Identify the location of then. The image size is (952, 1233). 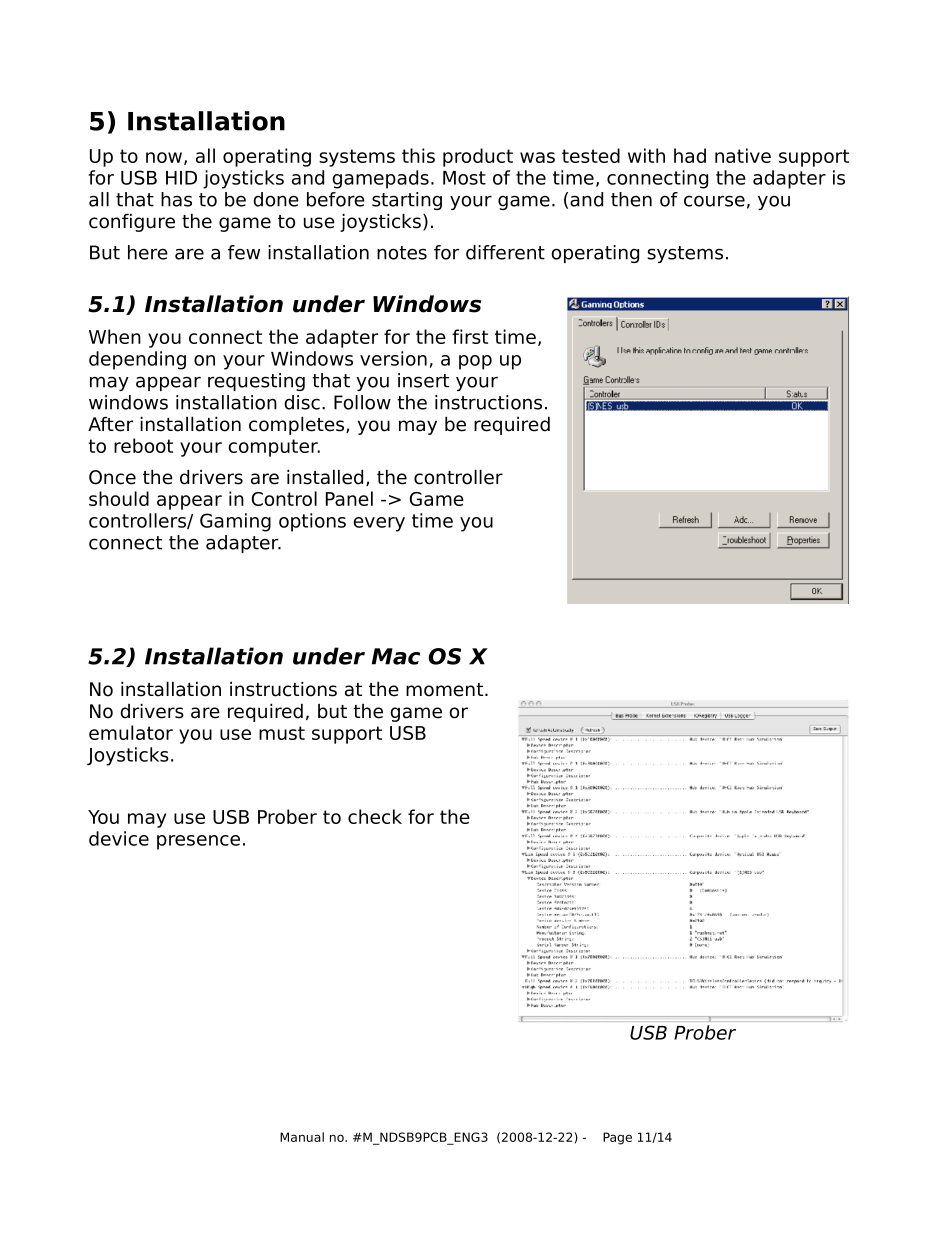
(631, 199).
